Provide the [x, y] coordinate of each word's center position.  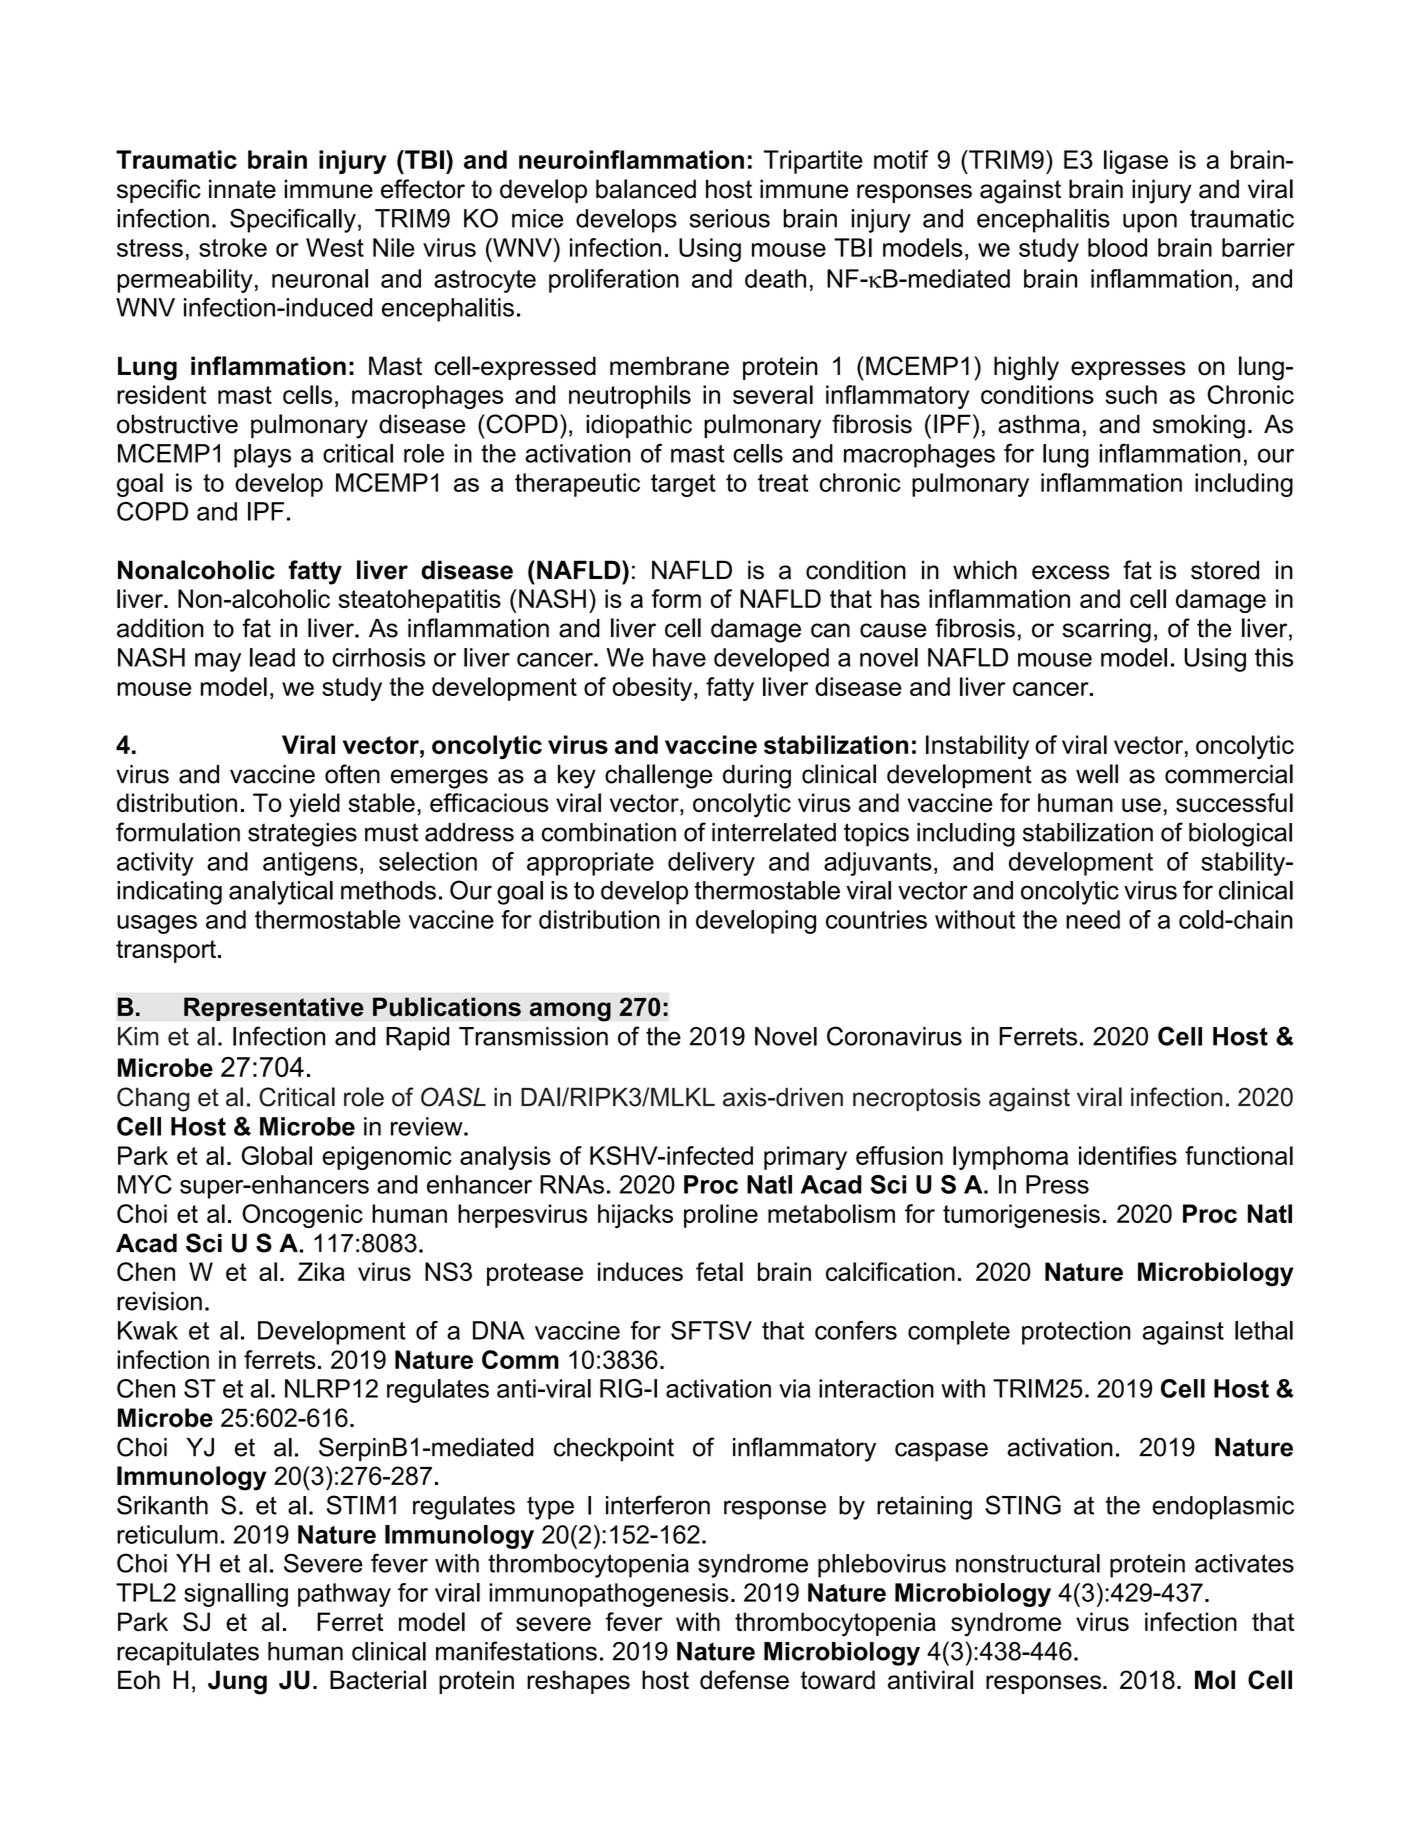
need [1093, 919]
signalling [236, 1595]
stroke [233, 247]
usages [157, 924]
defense [744, 1680]
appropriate [590, 864]
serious [729, 218]
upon [1150, 223]
